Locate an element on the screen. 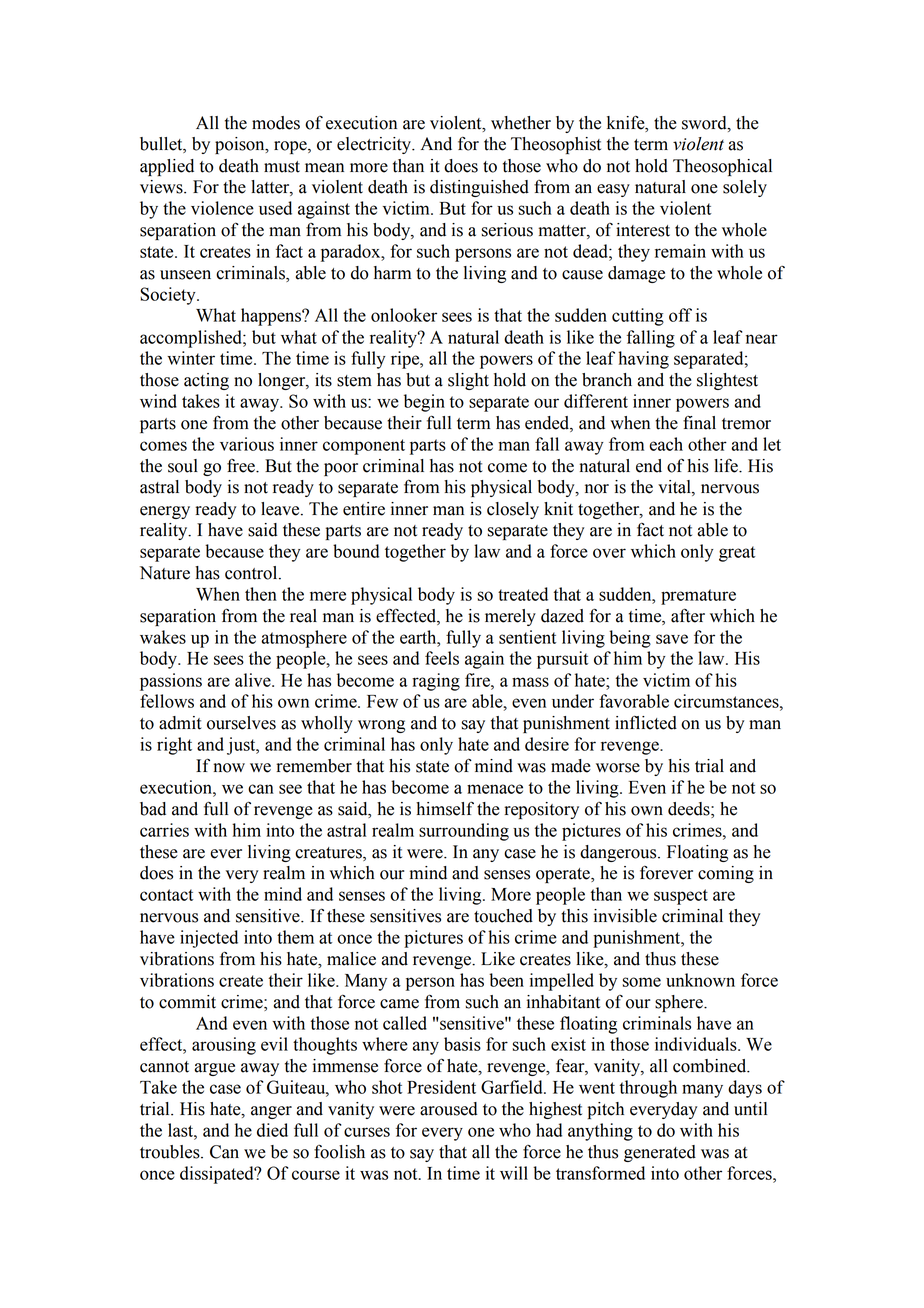 The height and width of the screenshot is (1308, 924). save is located at coordinates (672, 639).
